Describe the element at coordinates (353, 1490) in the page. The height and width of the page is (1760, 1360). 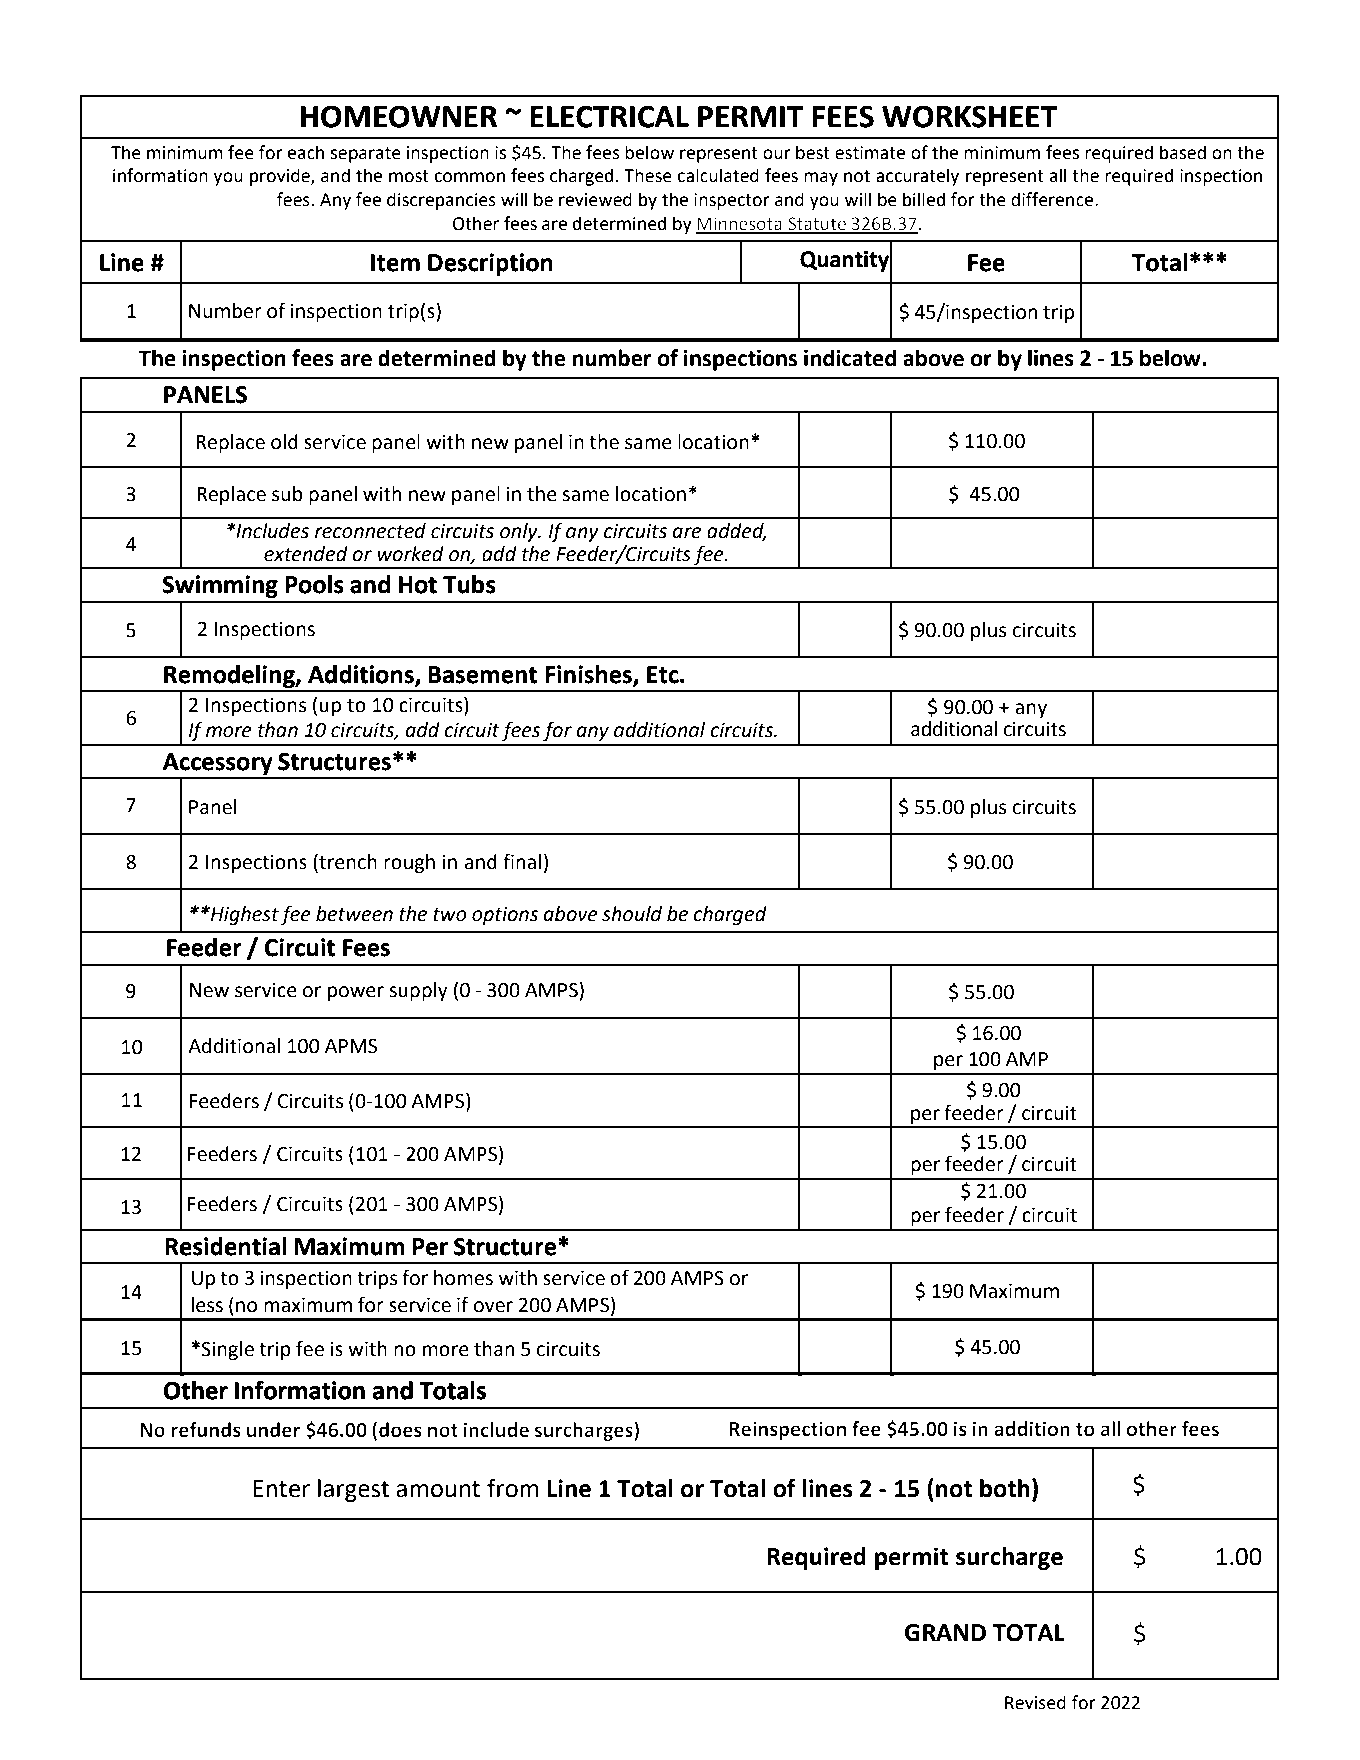
I see `largest` at that location.
